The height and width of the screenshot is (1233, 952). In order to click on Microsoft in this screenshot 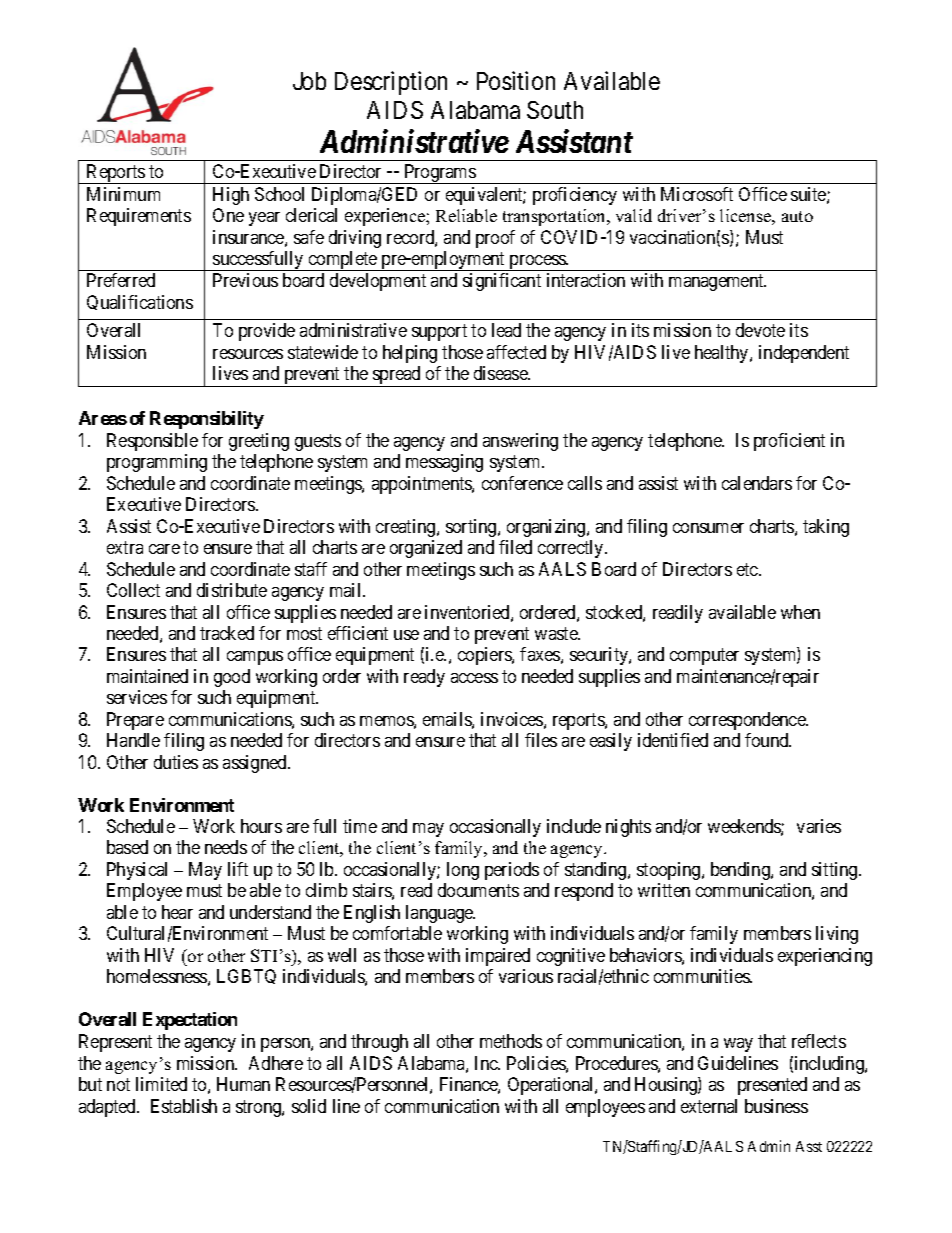, I will do `click(697, 194)`.
